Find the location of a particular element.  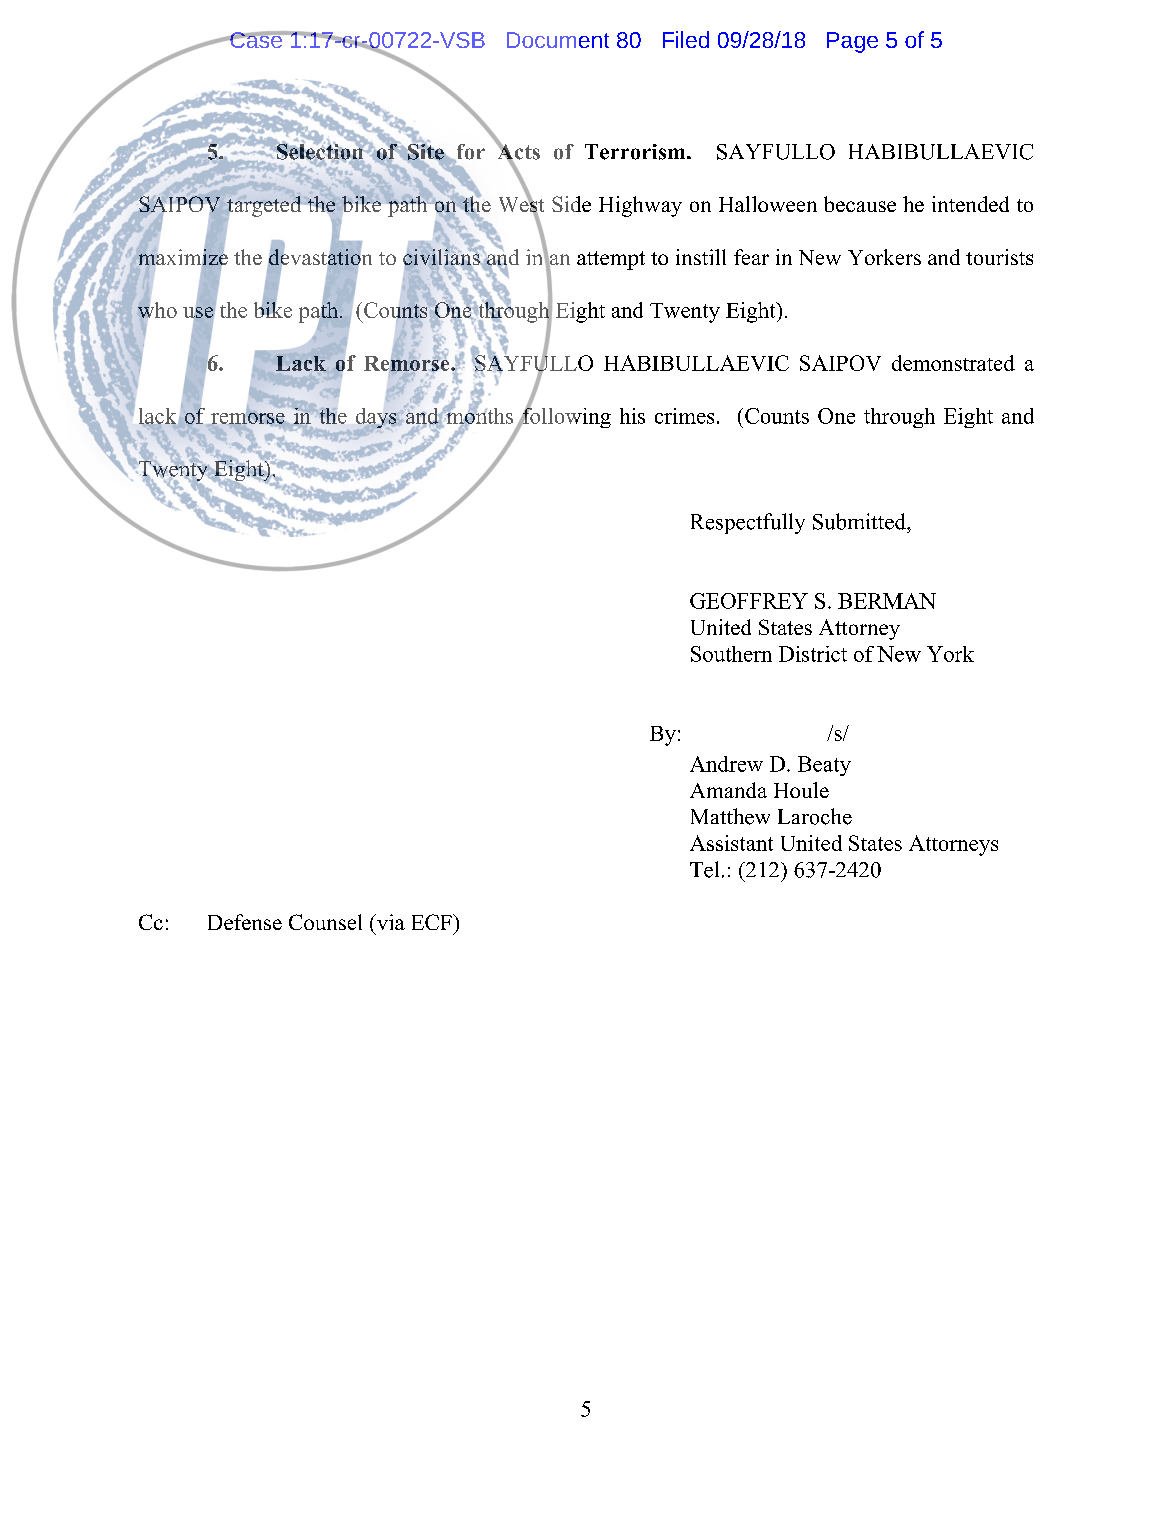

Counsel is located at coordinates (325, 922).
